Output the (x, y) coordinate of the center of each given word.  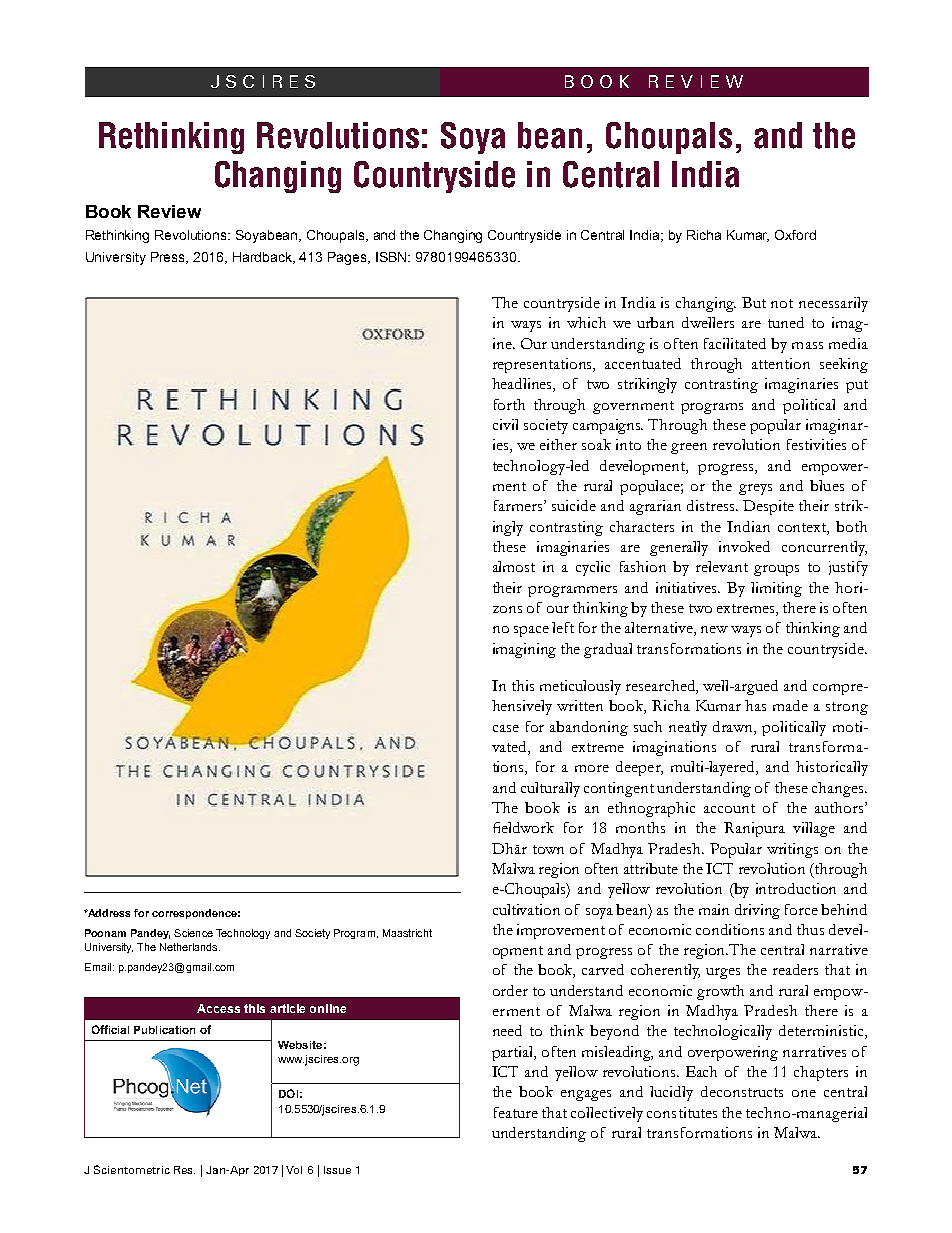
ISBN (392, 257)
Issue (337, 1170)
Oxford (795, 235)
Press (169, 258)
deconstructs (742, 1091)
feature (516, 1112)
